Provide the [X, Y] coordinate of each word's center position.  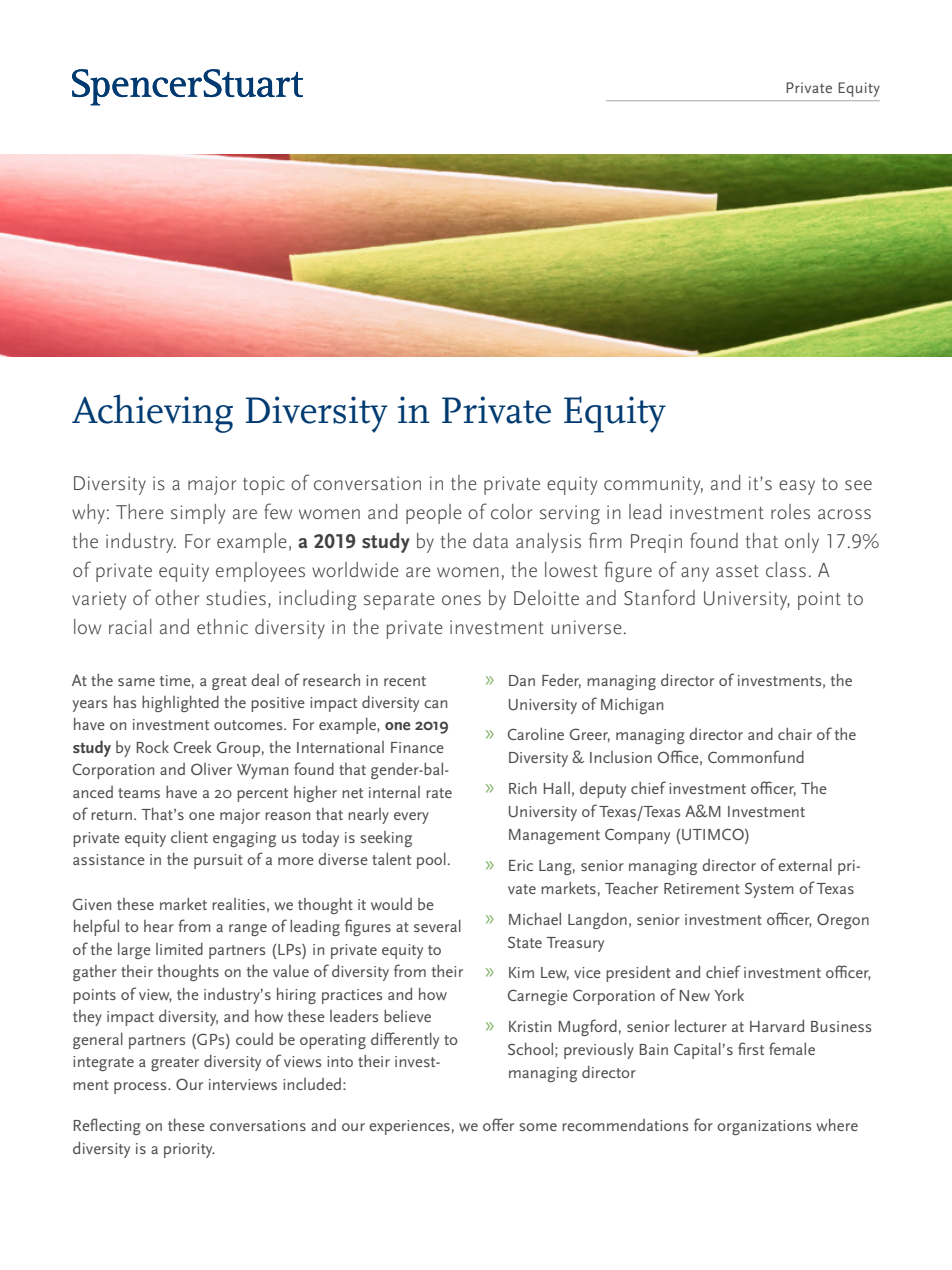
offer [498, 1124]
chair [795, 734]
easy [797, 487]
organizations [764, 1127]
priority [189, 1150]
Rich [523, 788]
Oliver [211, 769]
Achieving [152, 413]
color [511, 512]
